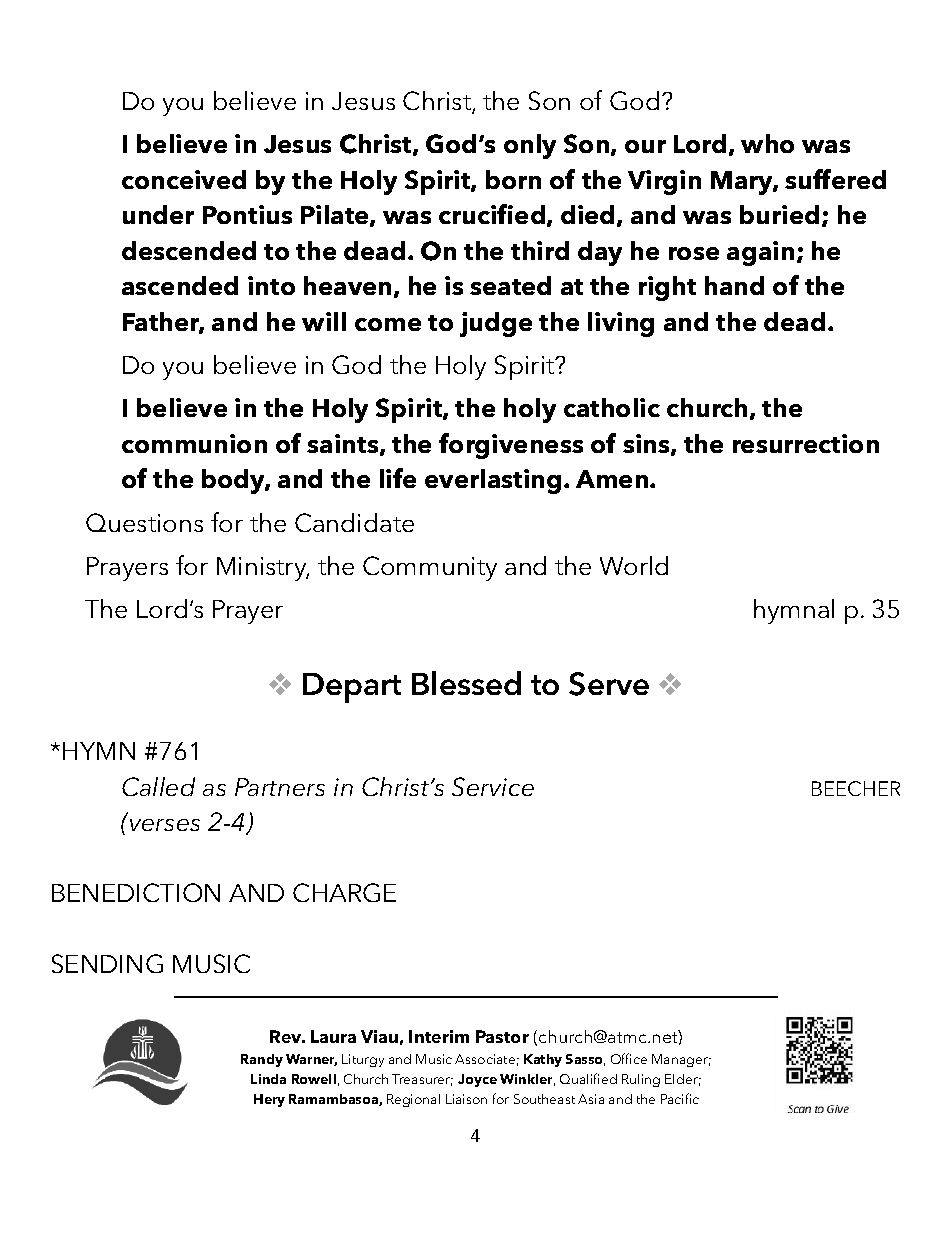 The height and width of the screenshot is (1233, 952). I want to click on World, so click(634, 565).
